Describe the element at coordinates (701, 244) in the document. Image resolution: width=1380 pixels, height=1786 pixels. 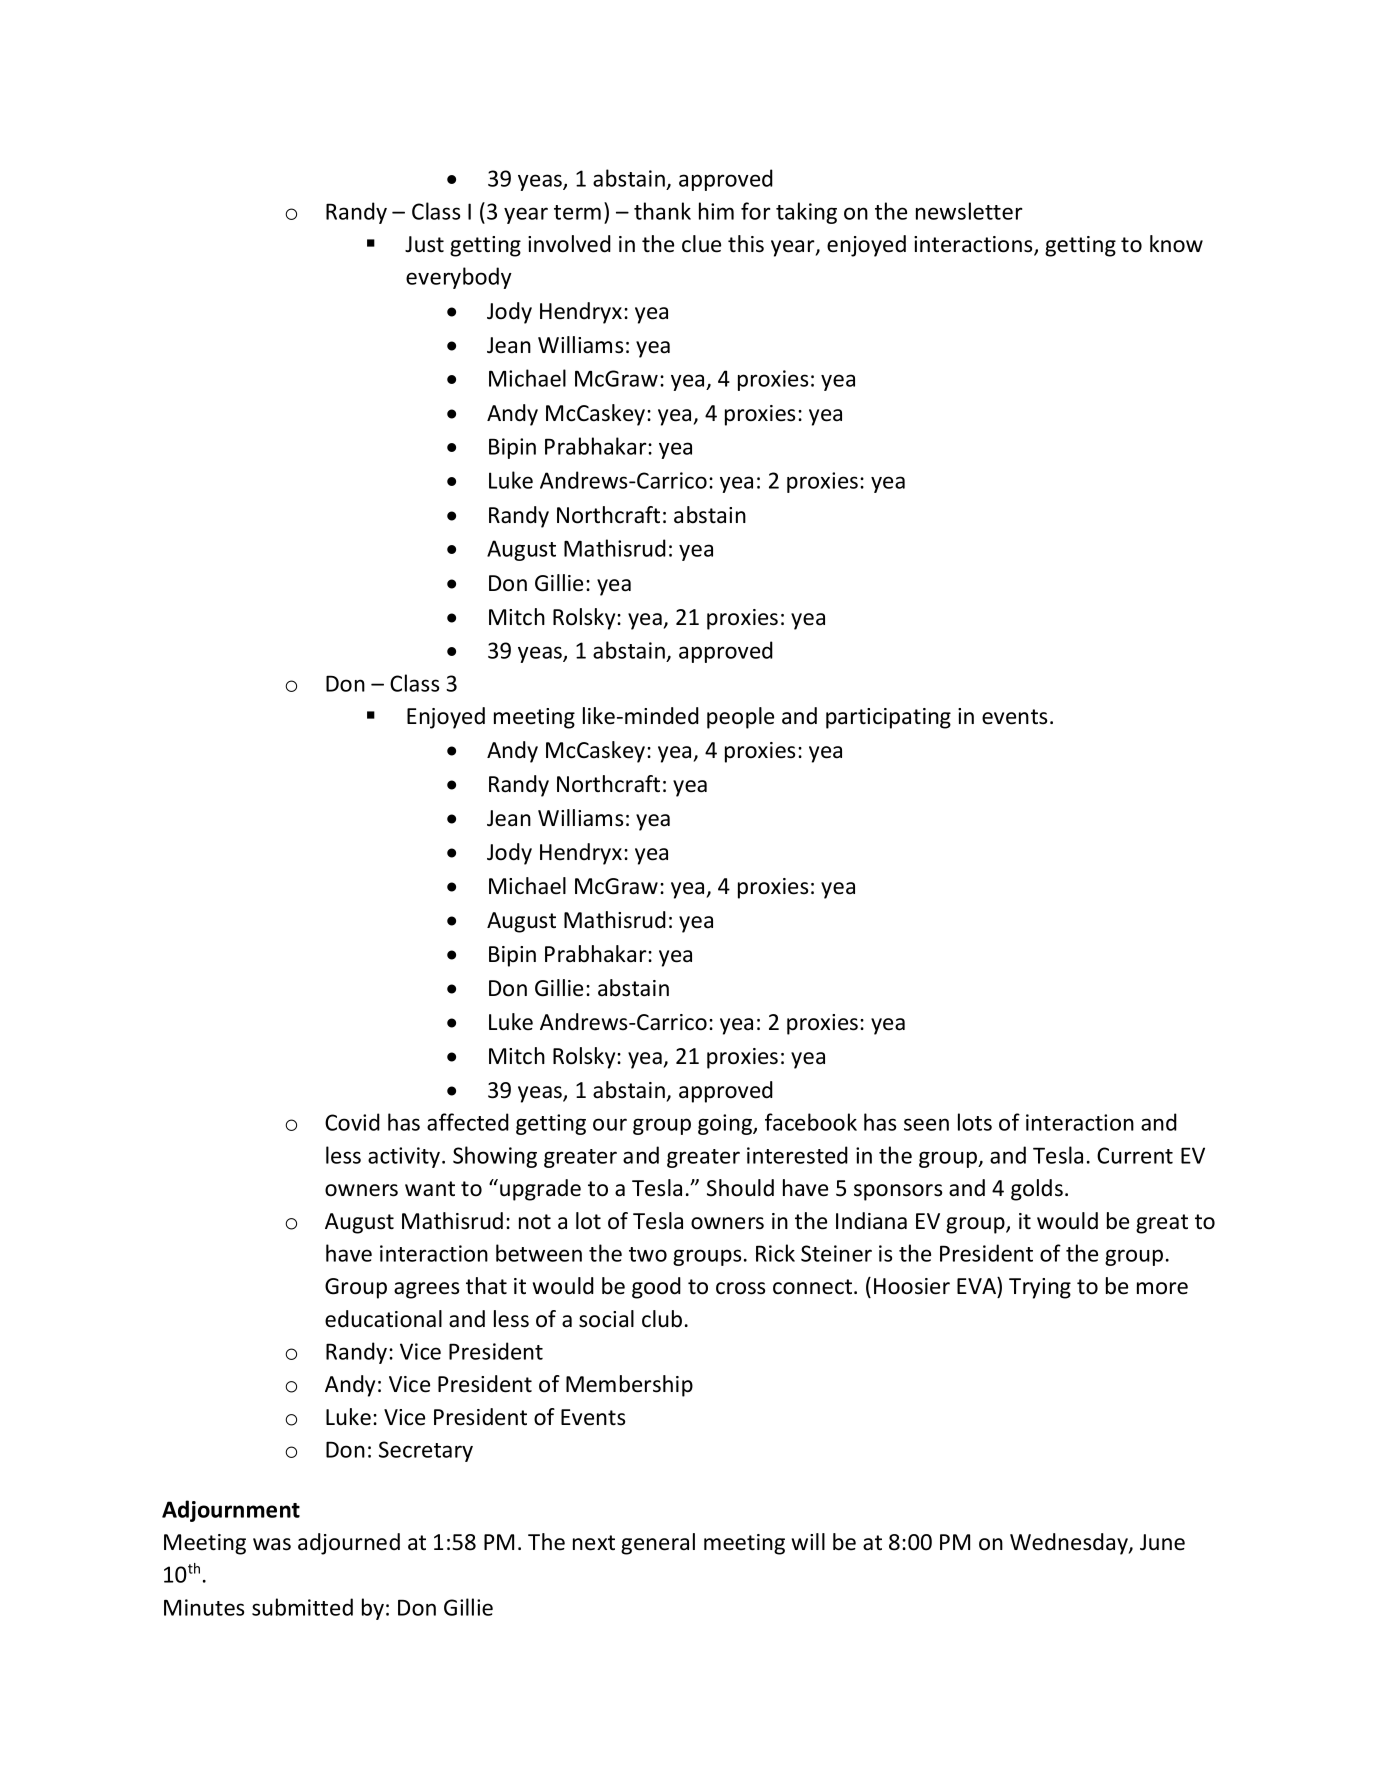
I see `clue` at that location.
